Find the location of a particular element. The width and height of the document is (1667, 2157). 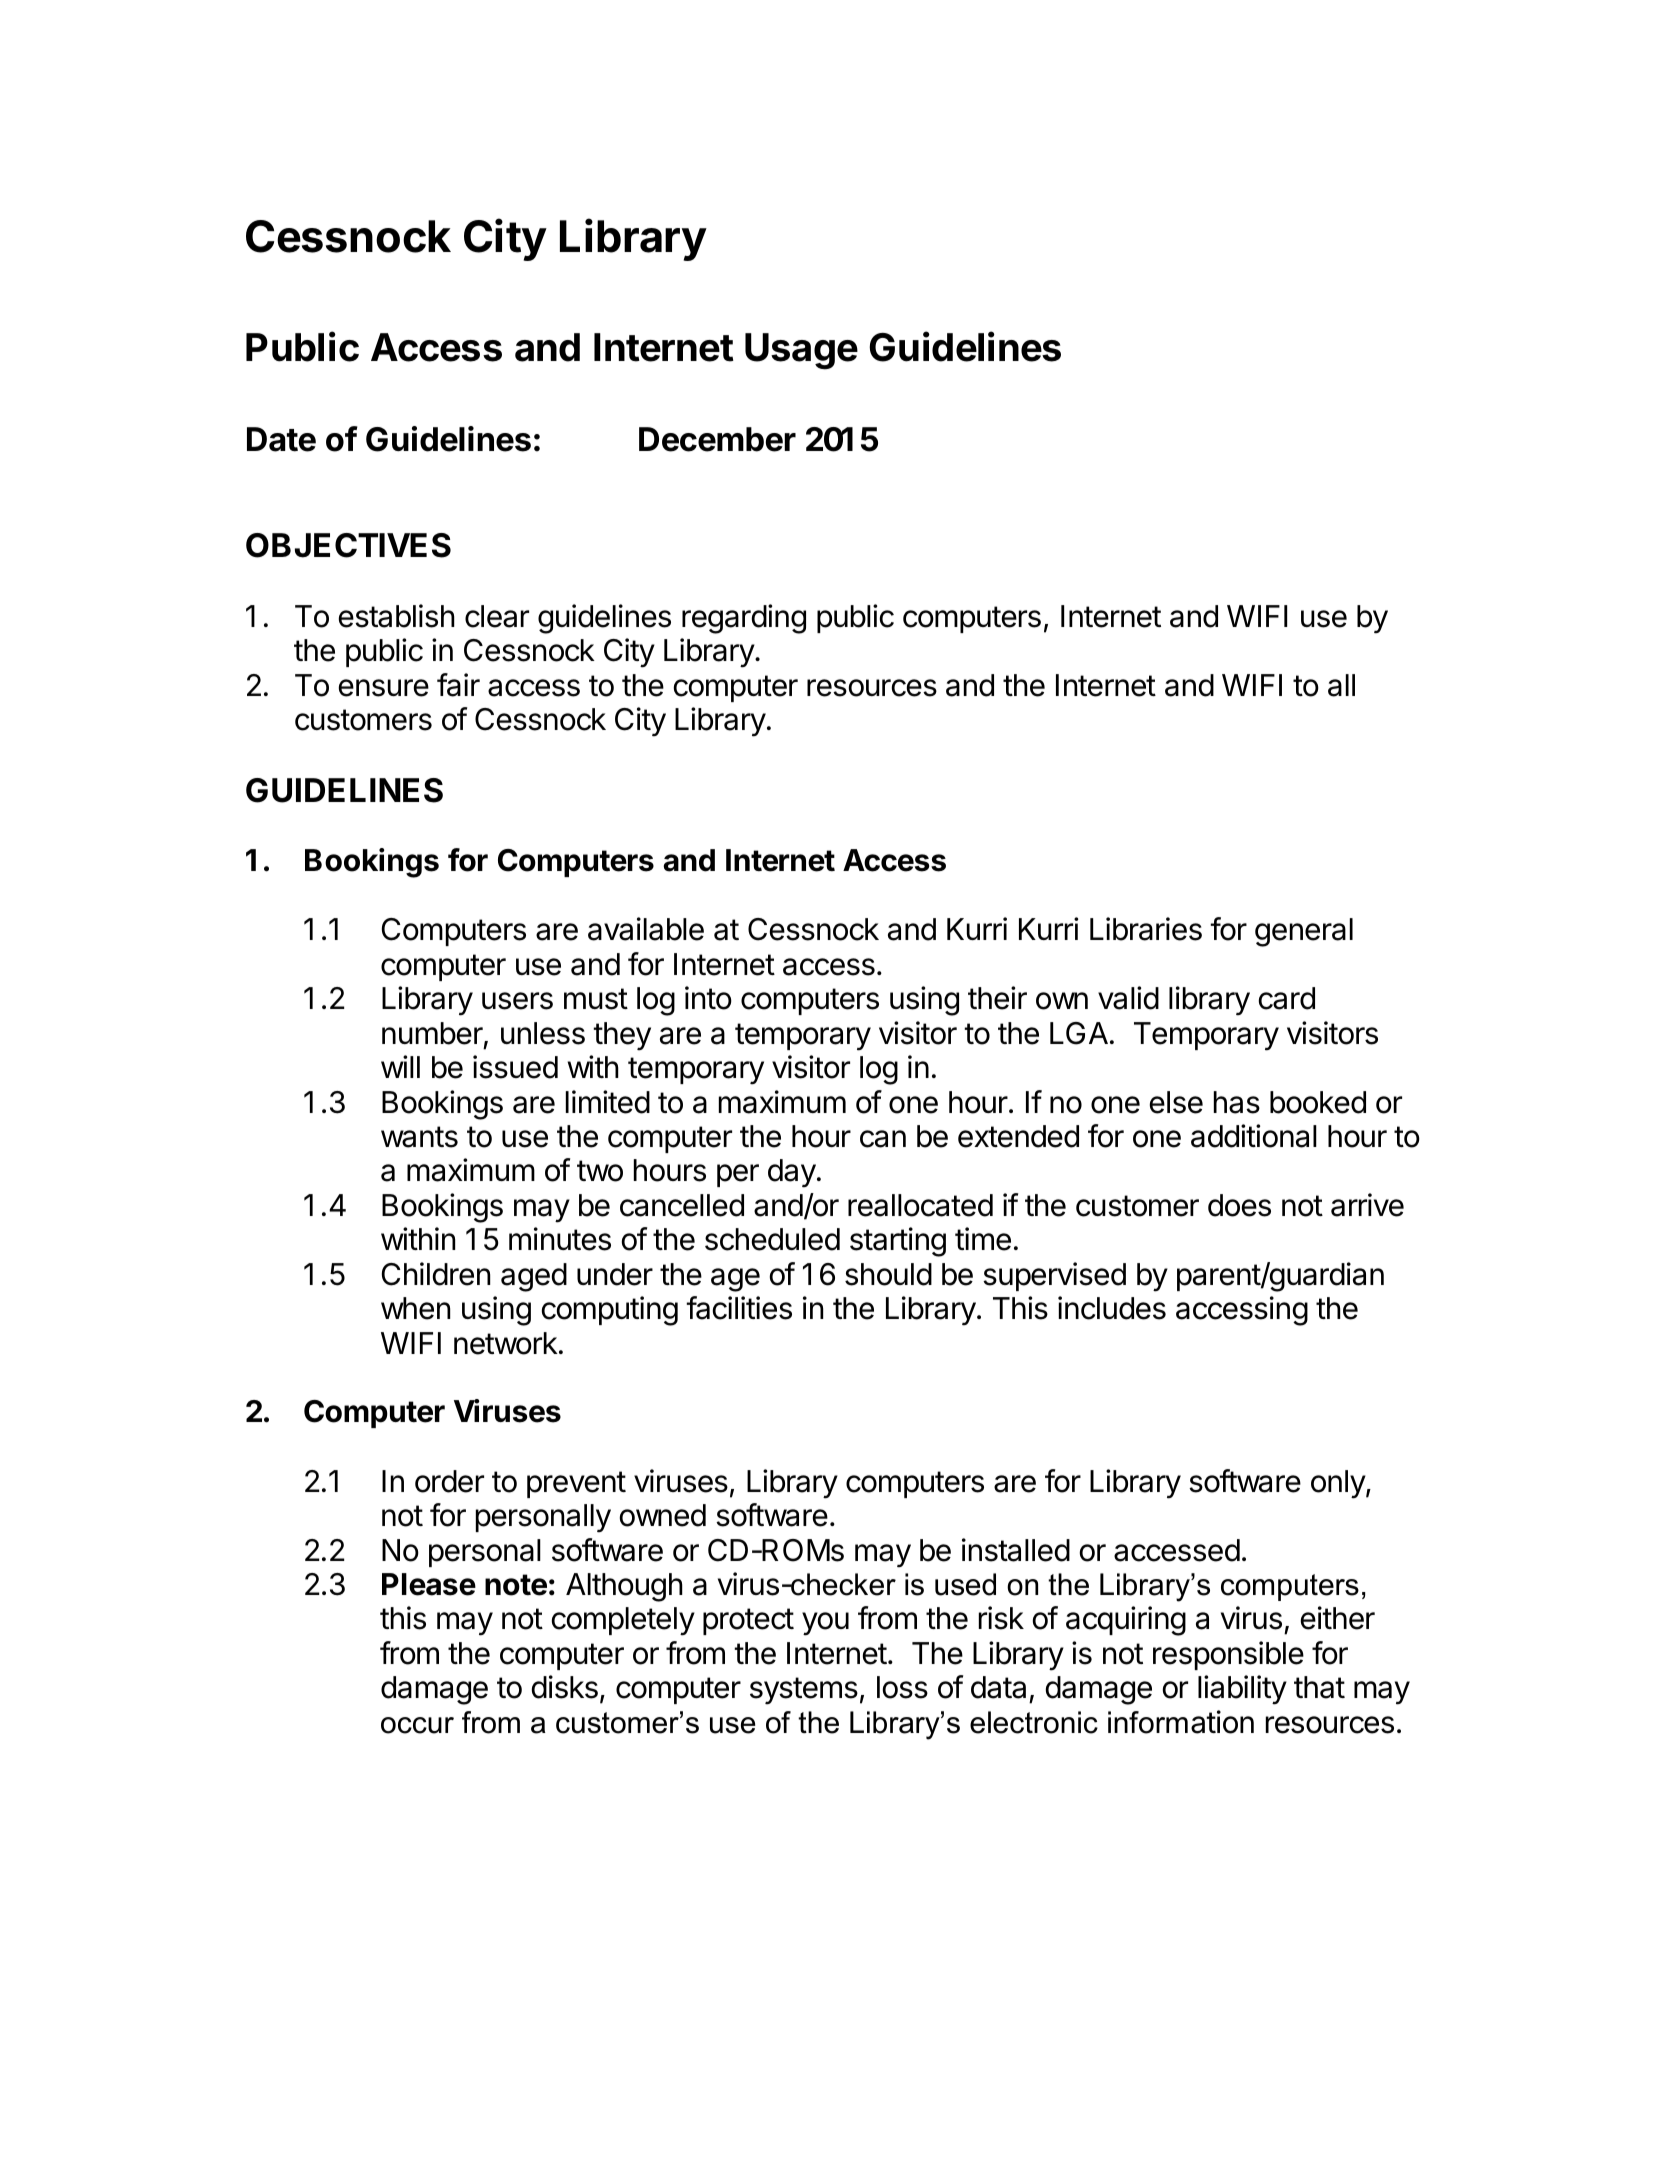

number is located at coordinates (432, 1033).
